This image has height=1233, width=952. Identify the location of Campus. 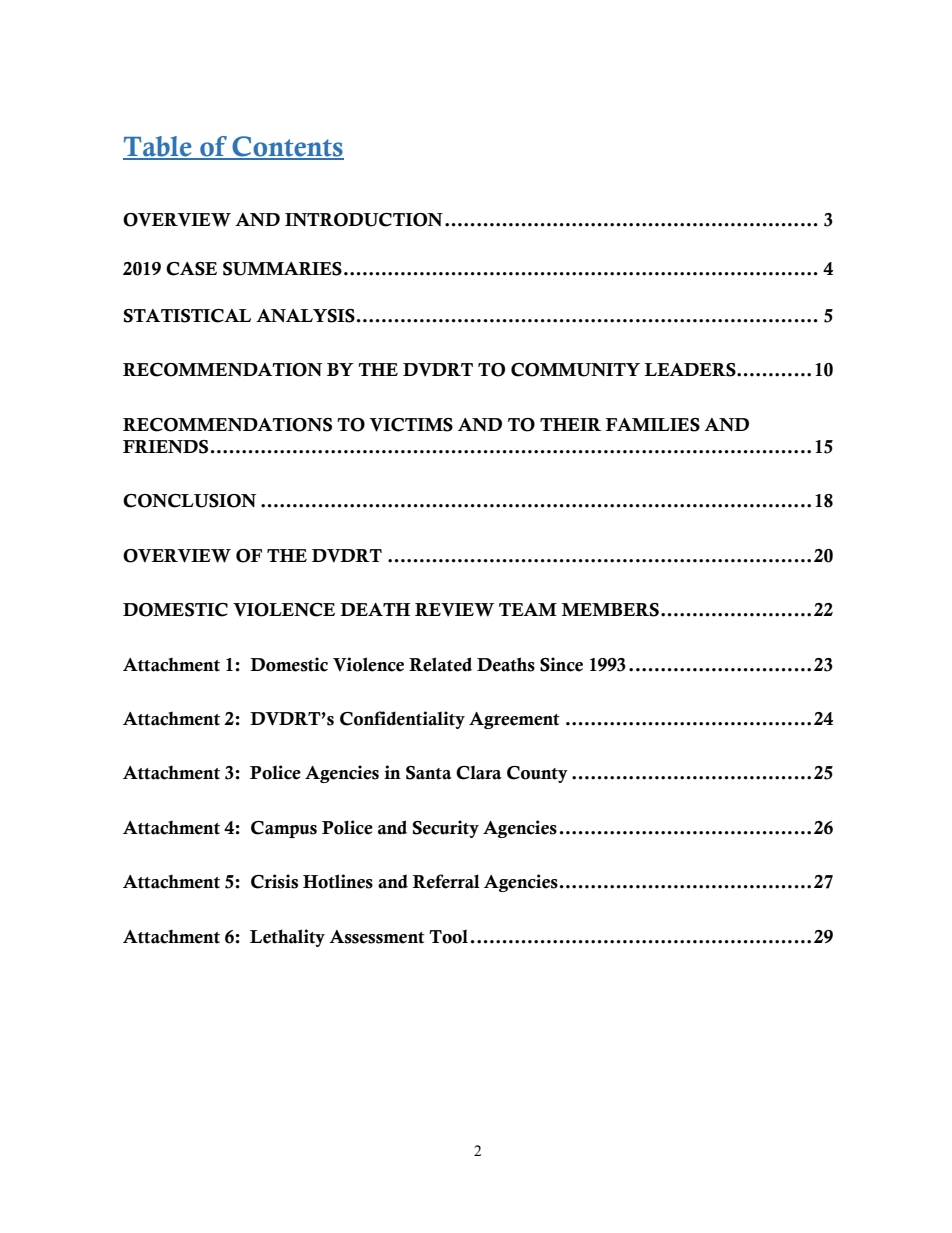
(284, 829).
